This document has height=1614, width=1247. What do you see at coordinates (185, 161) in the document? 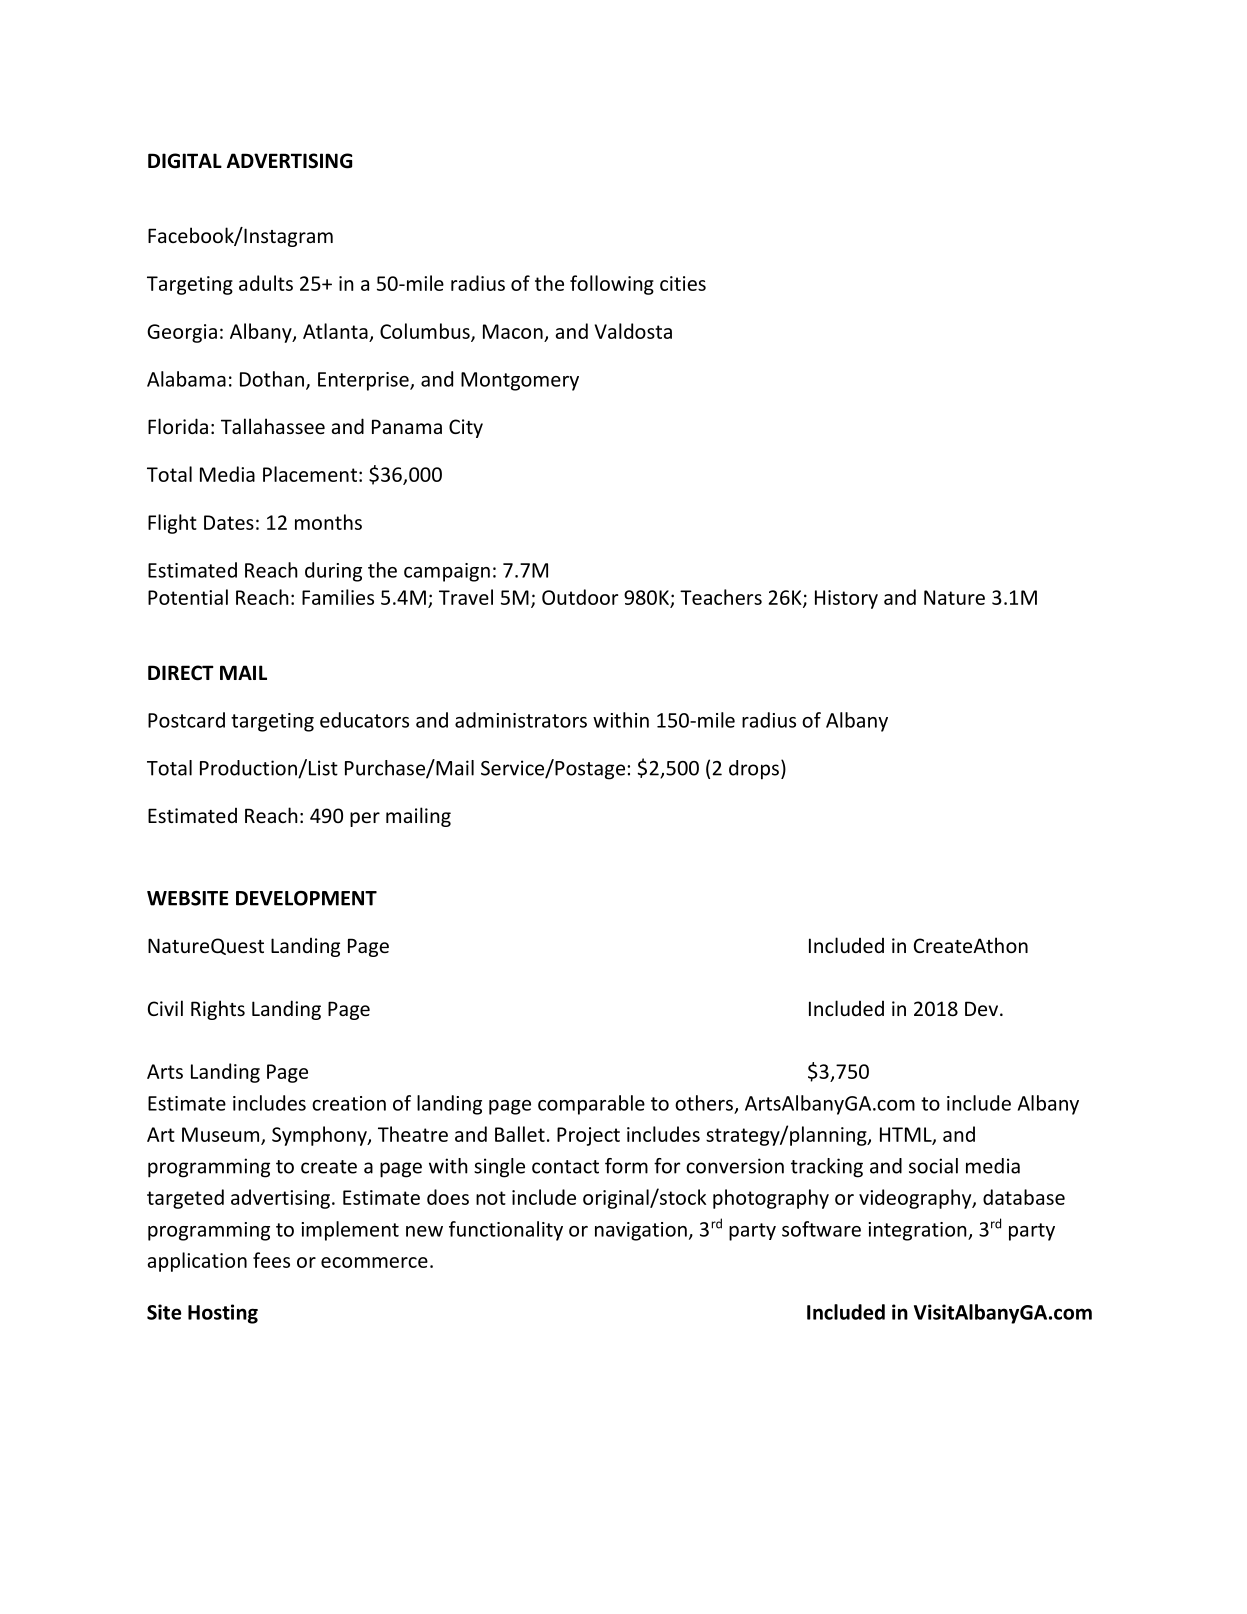
I see `DIGITAL` at bounding box center [185, 161].
